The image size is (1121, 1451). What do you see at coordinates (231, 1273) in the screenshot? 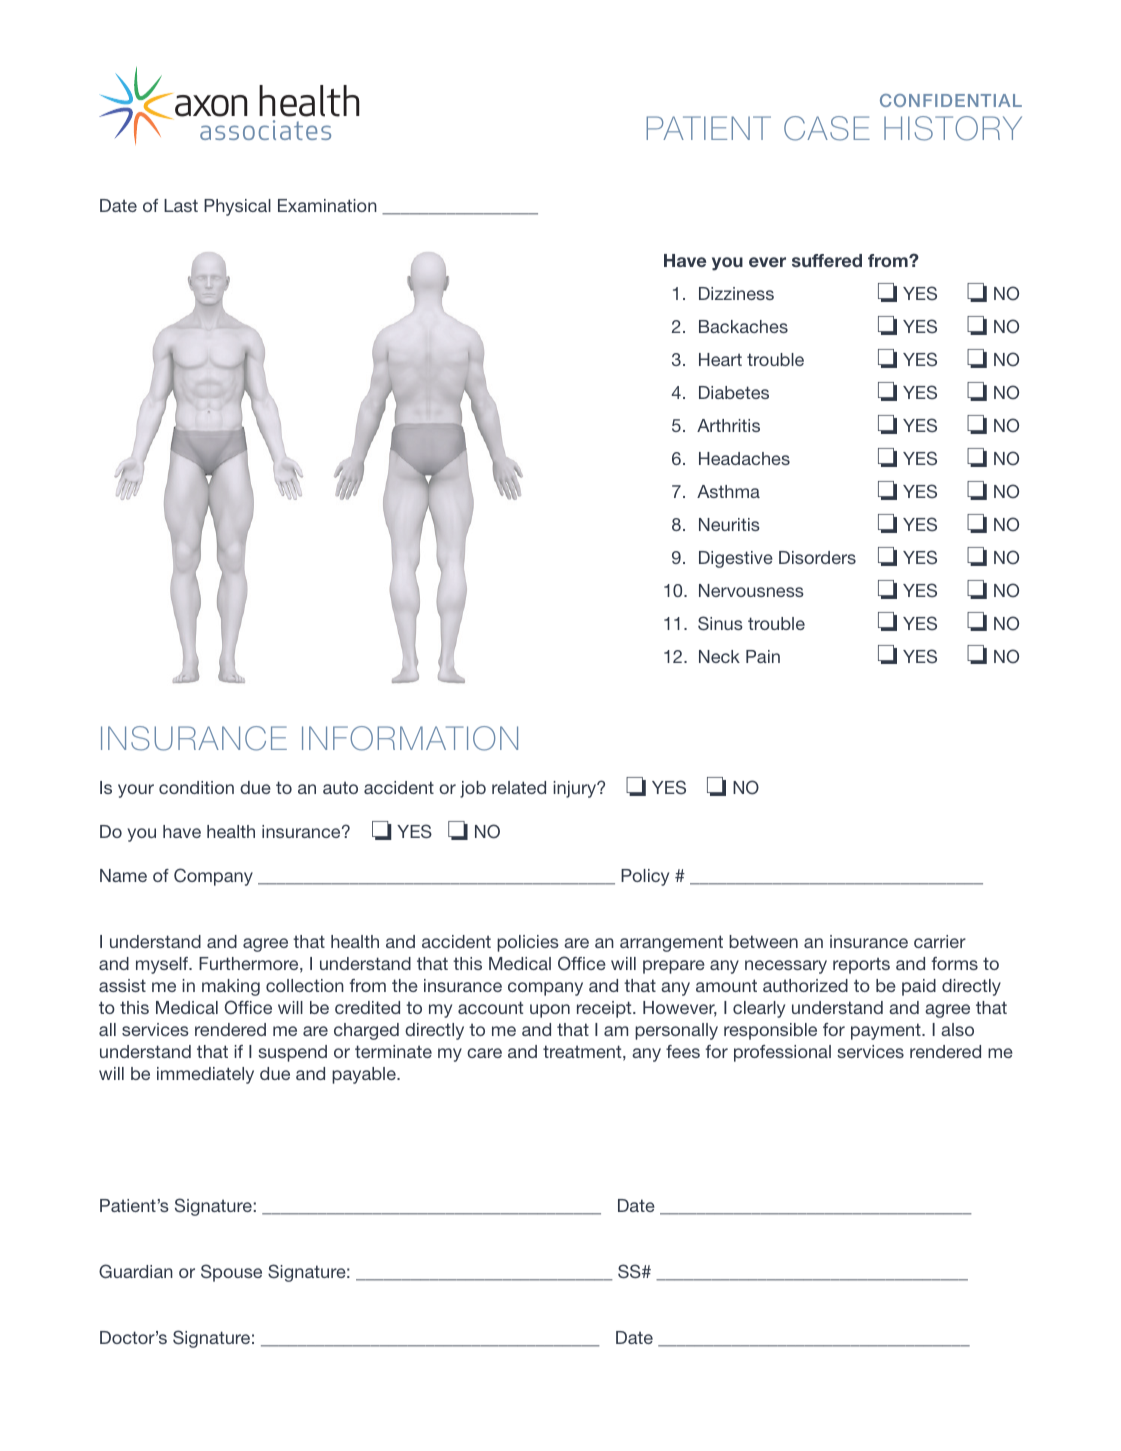
I see `Spouse` at bounding box center [231, 1273].
